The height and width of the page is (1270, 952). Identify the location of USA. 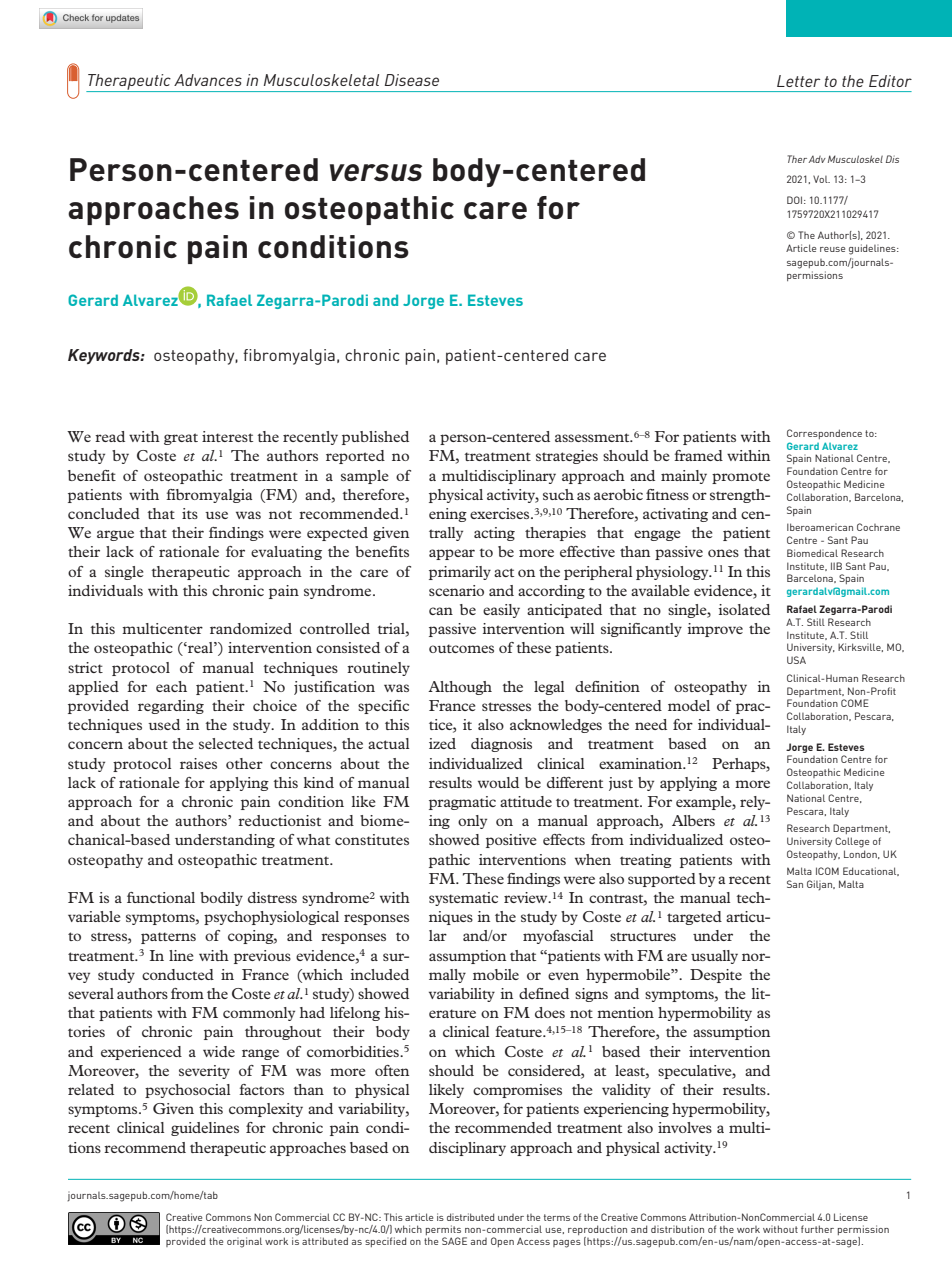
(796, 660).
